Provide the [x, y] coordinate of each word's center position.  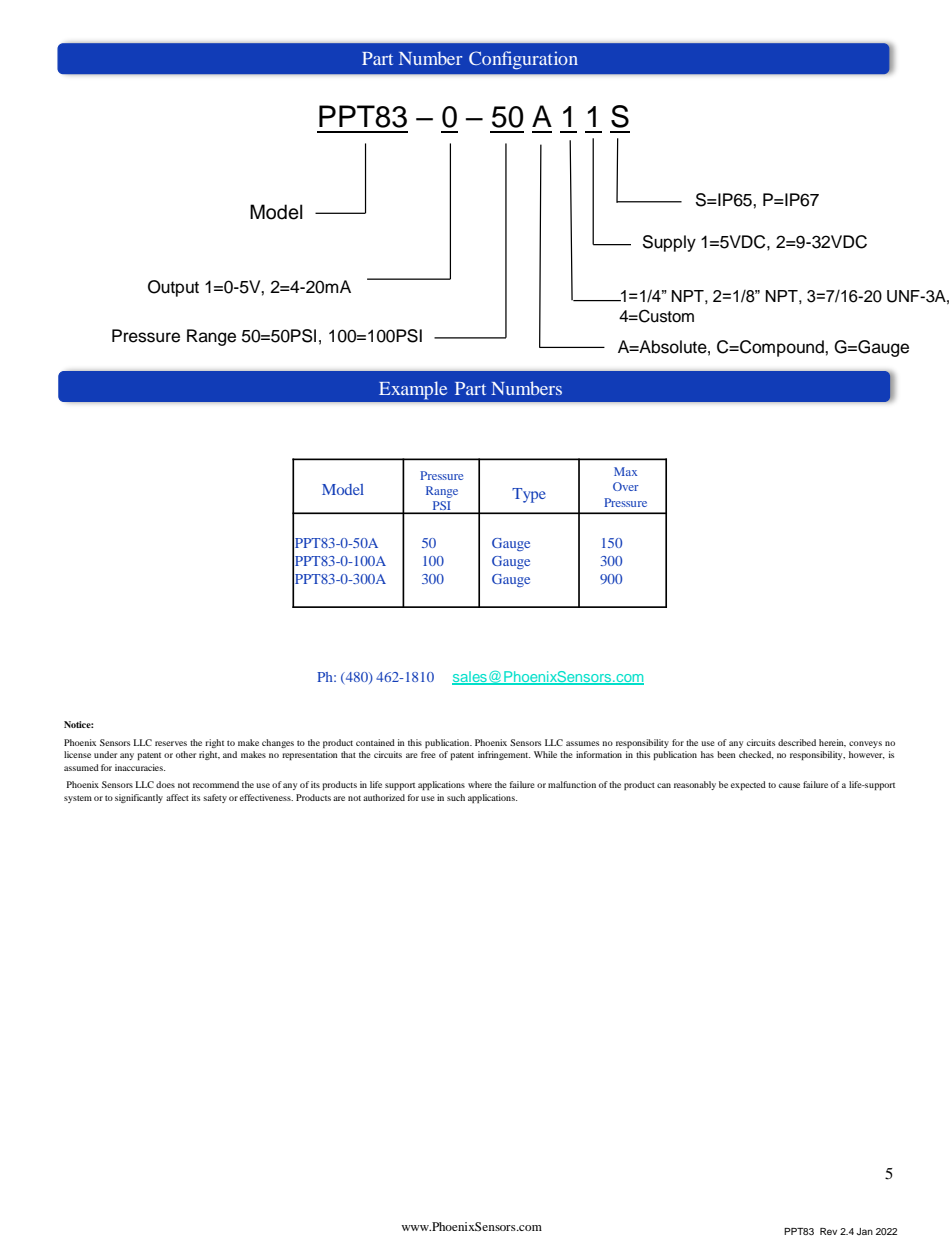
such [456, 797]
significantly [139, 798]
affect [177, 797]
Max [625, 471]
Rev [828, 1231]
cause [789, 785]
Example [413, 390]
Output [173, 288]
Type [529, 495]
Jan [864, 1231]
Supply [669, 243]
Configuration [523, 60]
